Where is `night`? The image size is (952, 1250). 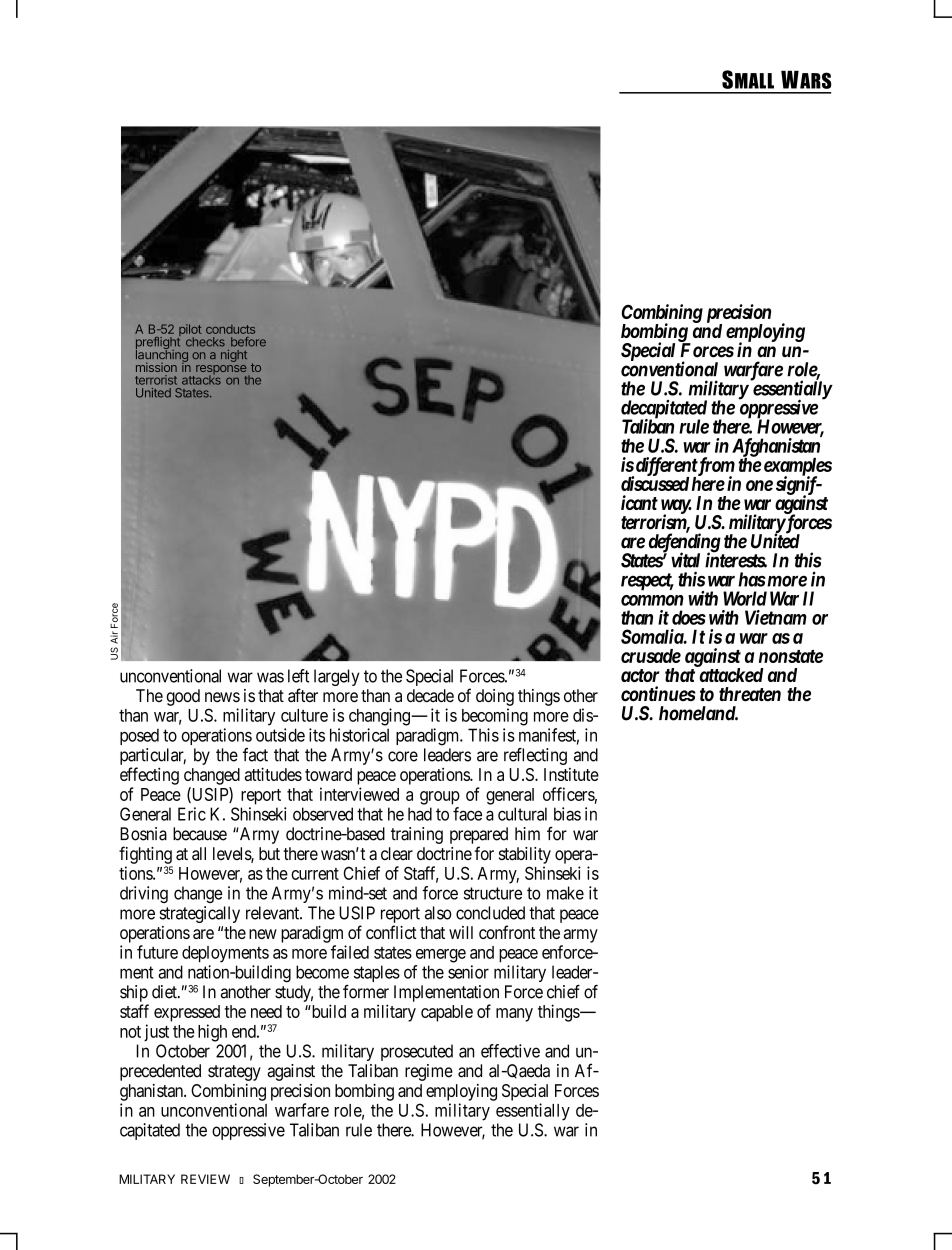
night is located at coordinates (234, 356).
